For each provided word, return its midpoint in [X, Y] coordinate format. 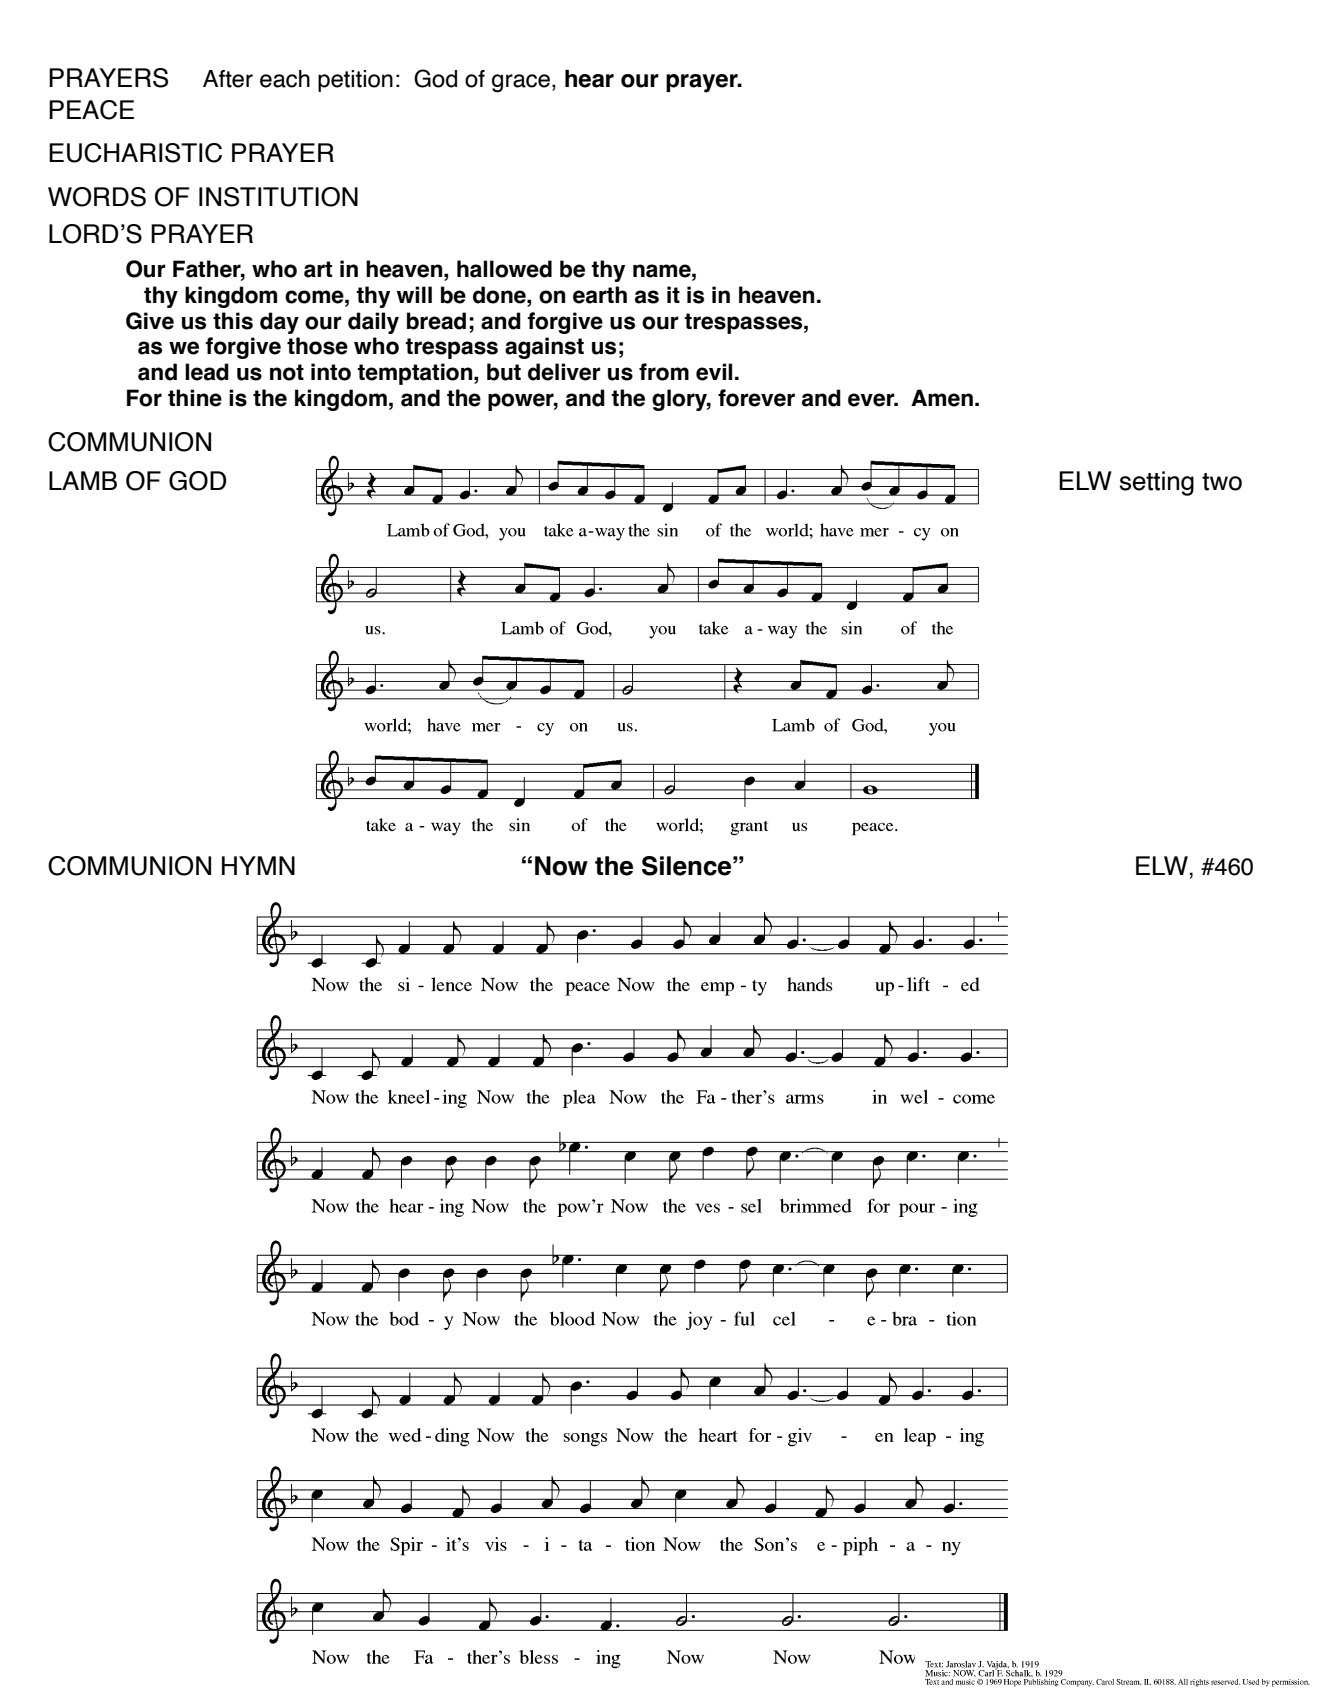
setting [1157, 483]
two [1222, 482]
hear [589, 79]
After [228, 79]
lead [207, 372]
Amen [942, 398]
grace [521, 83]
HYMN [258, 865]
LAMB [83, 480]
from [664, 372]
